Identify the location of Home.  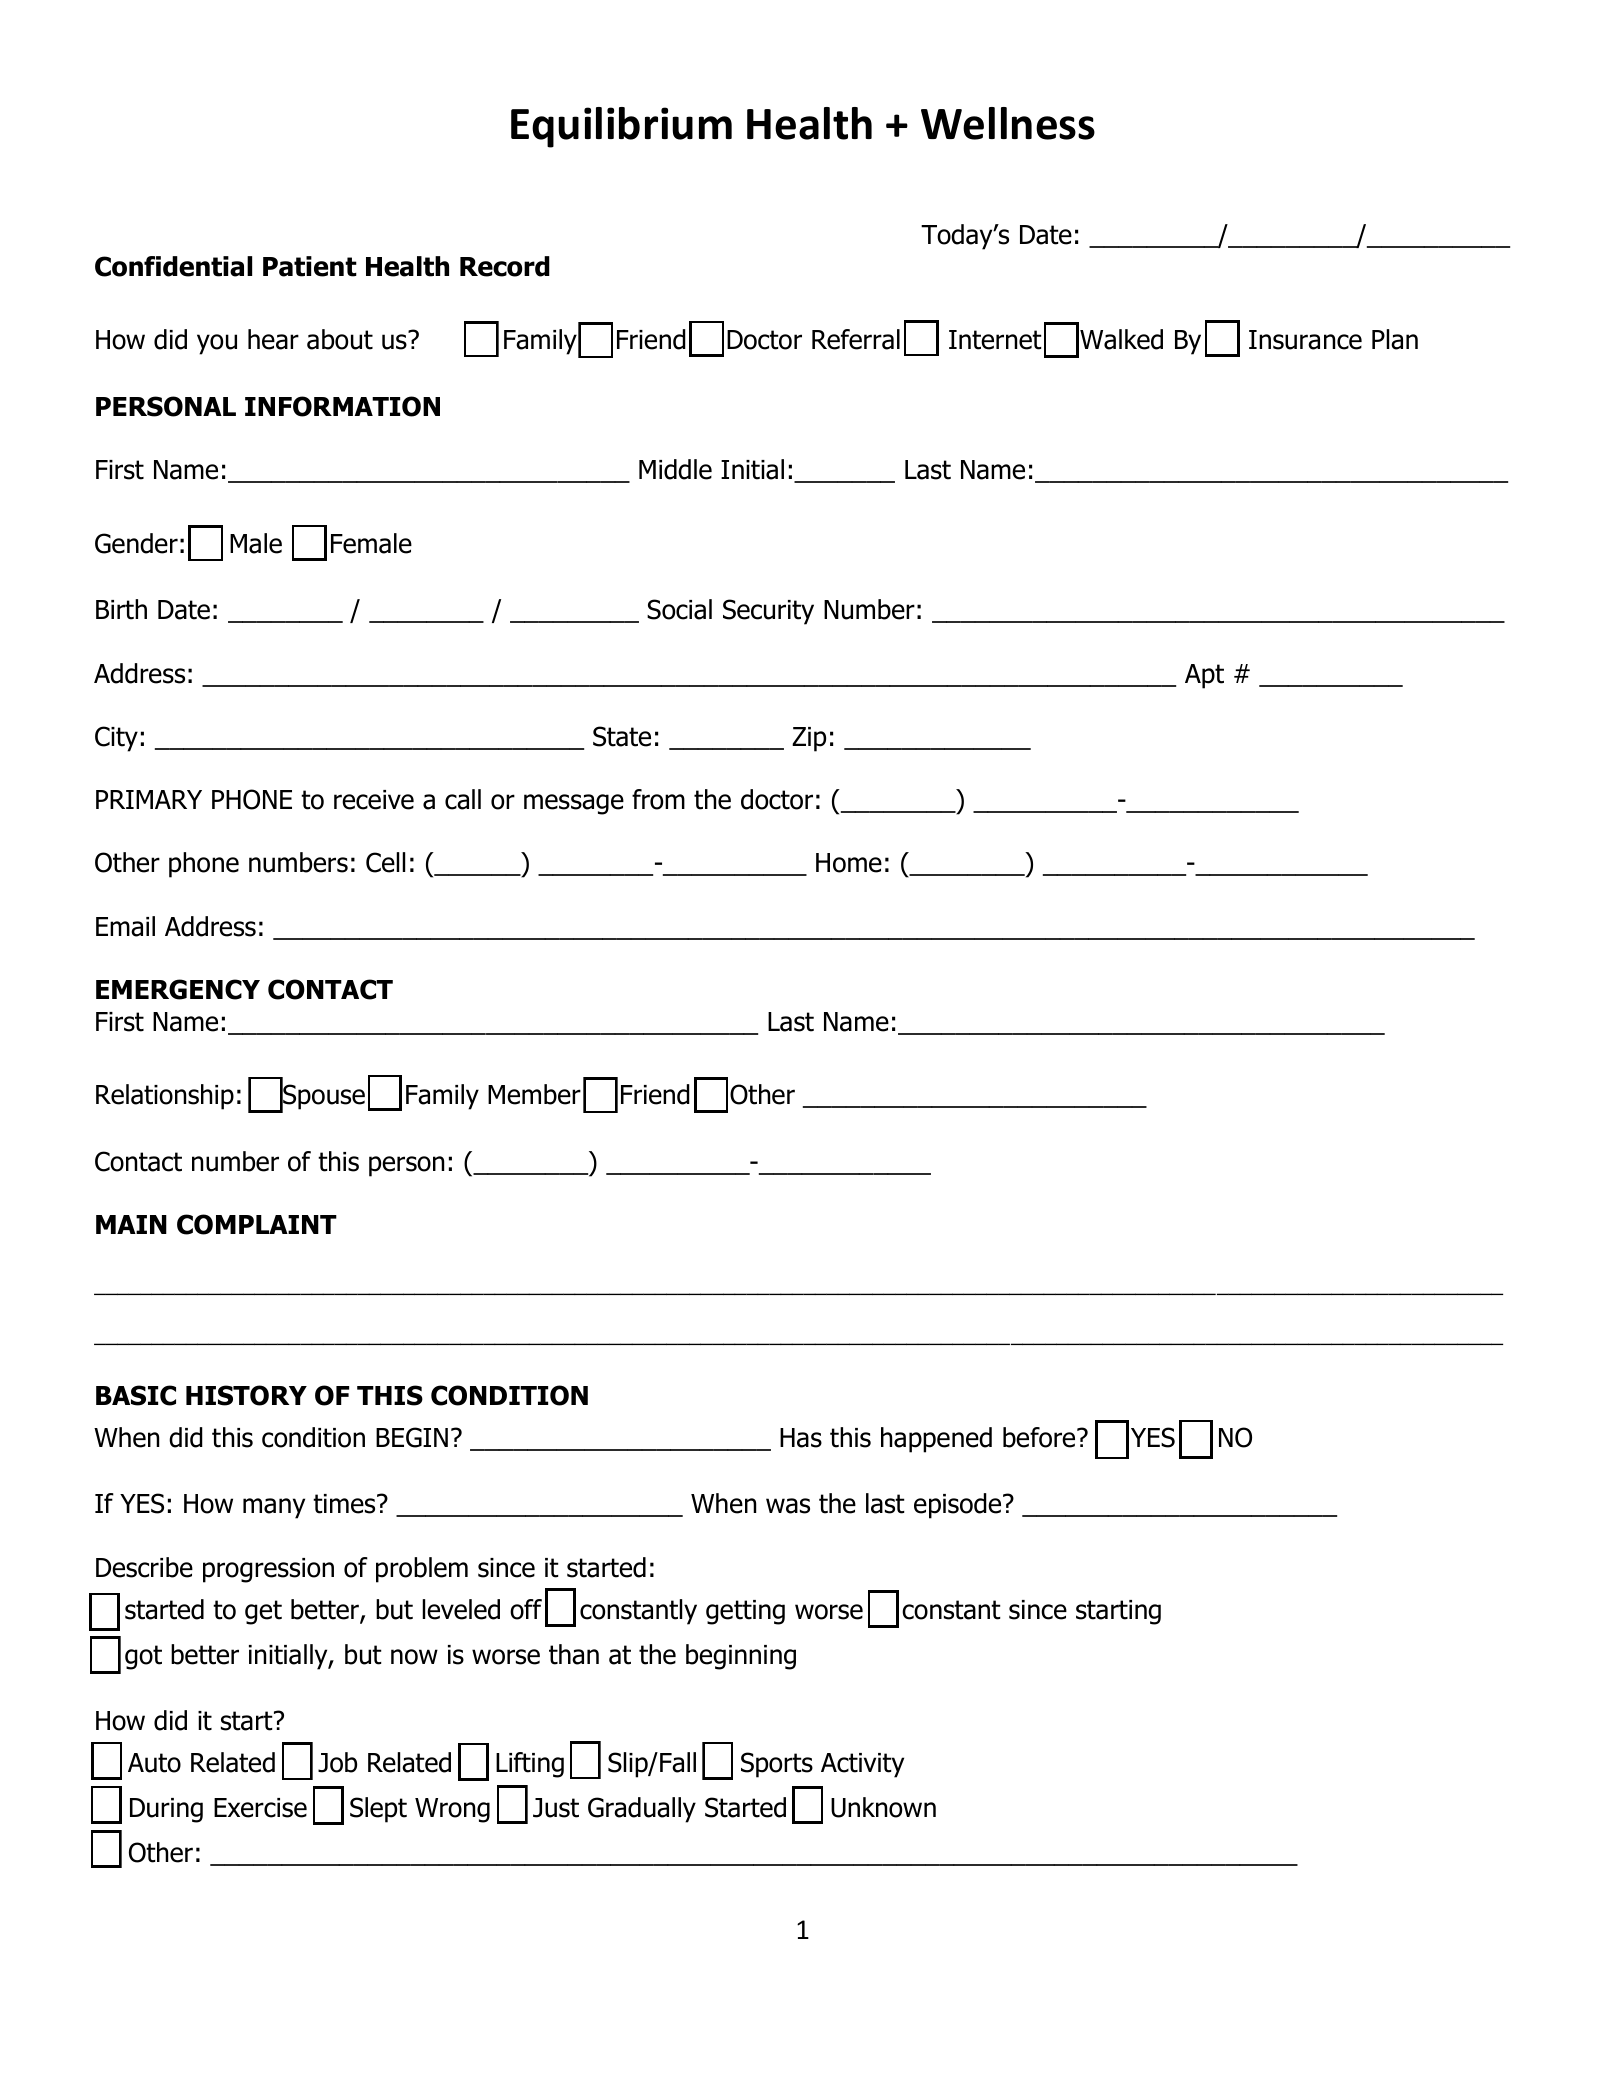
(849, 863).
